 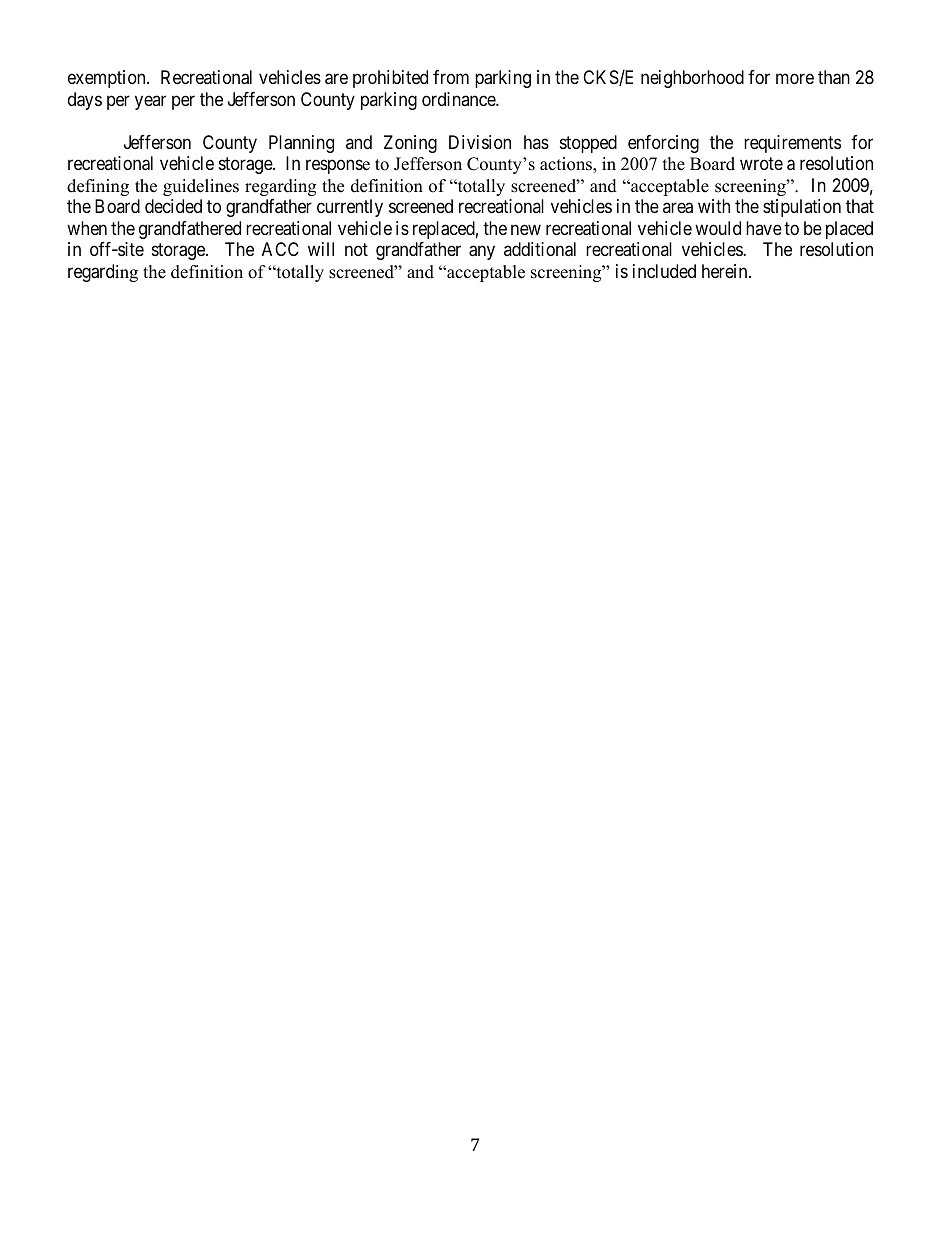 I want to click on year, so click(x=150, y=102).
